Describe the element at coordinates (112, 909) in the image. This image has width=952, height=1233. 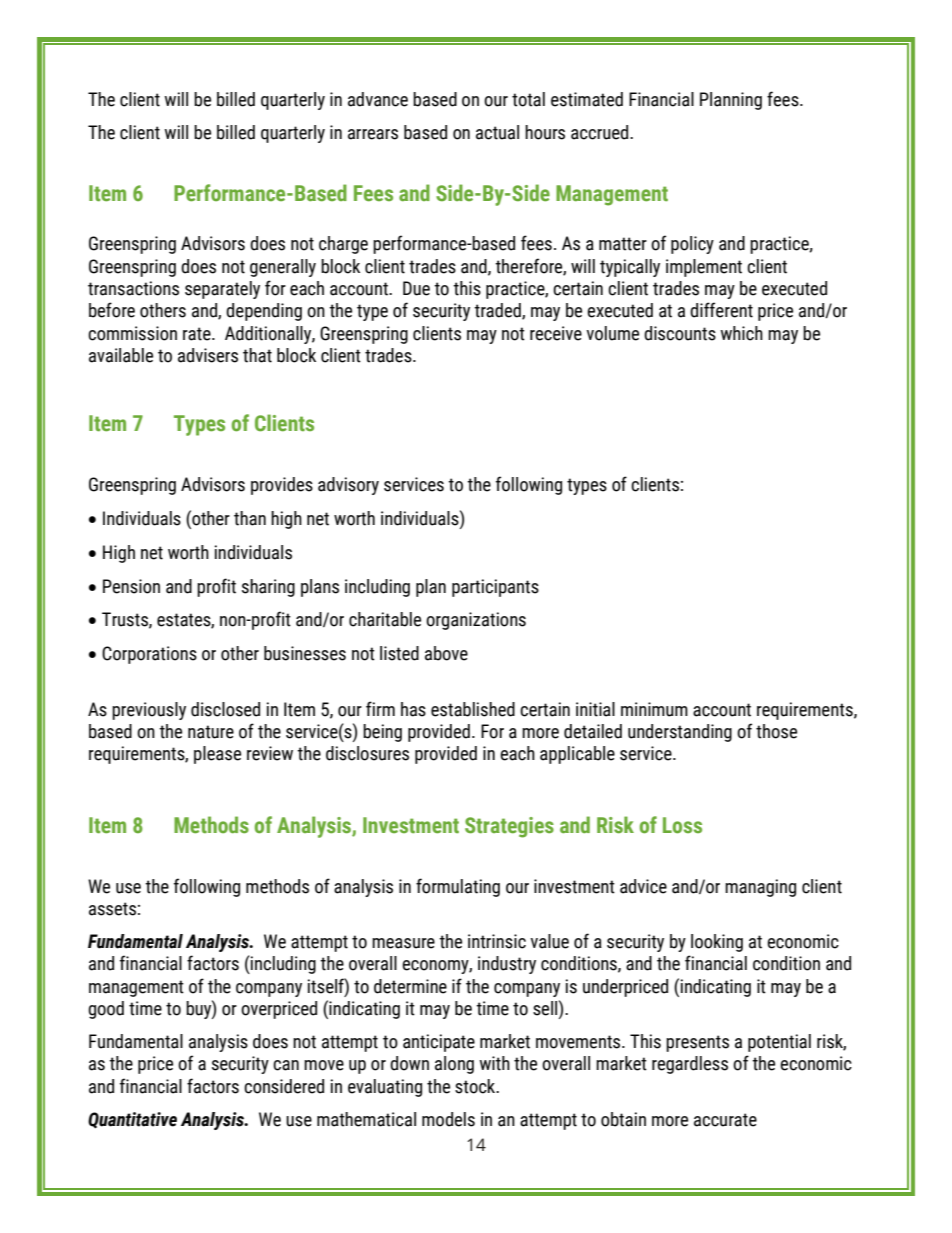
I see `assets` at that location.
